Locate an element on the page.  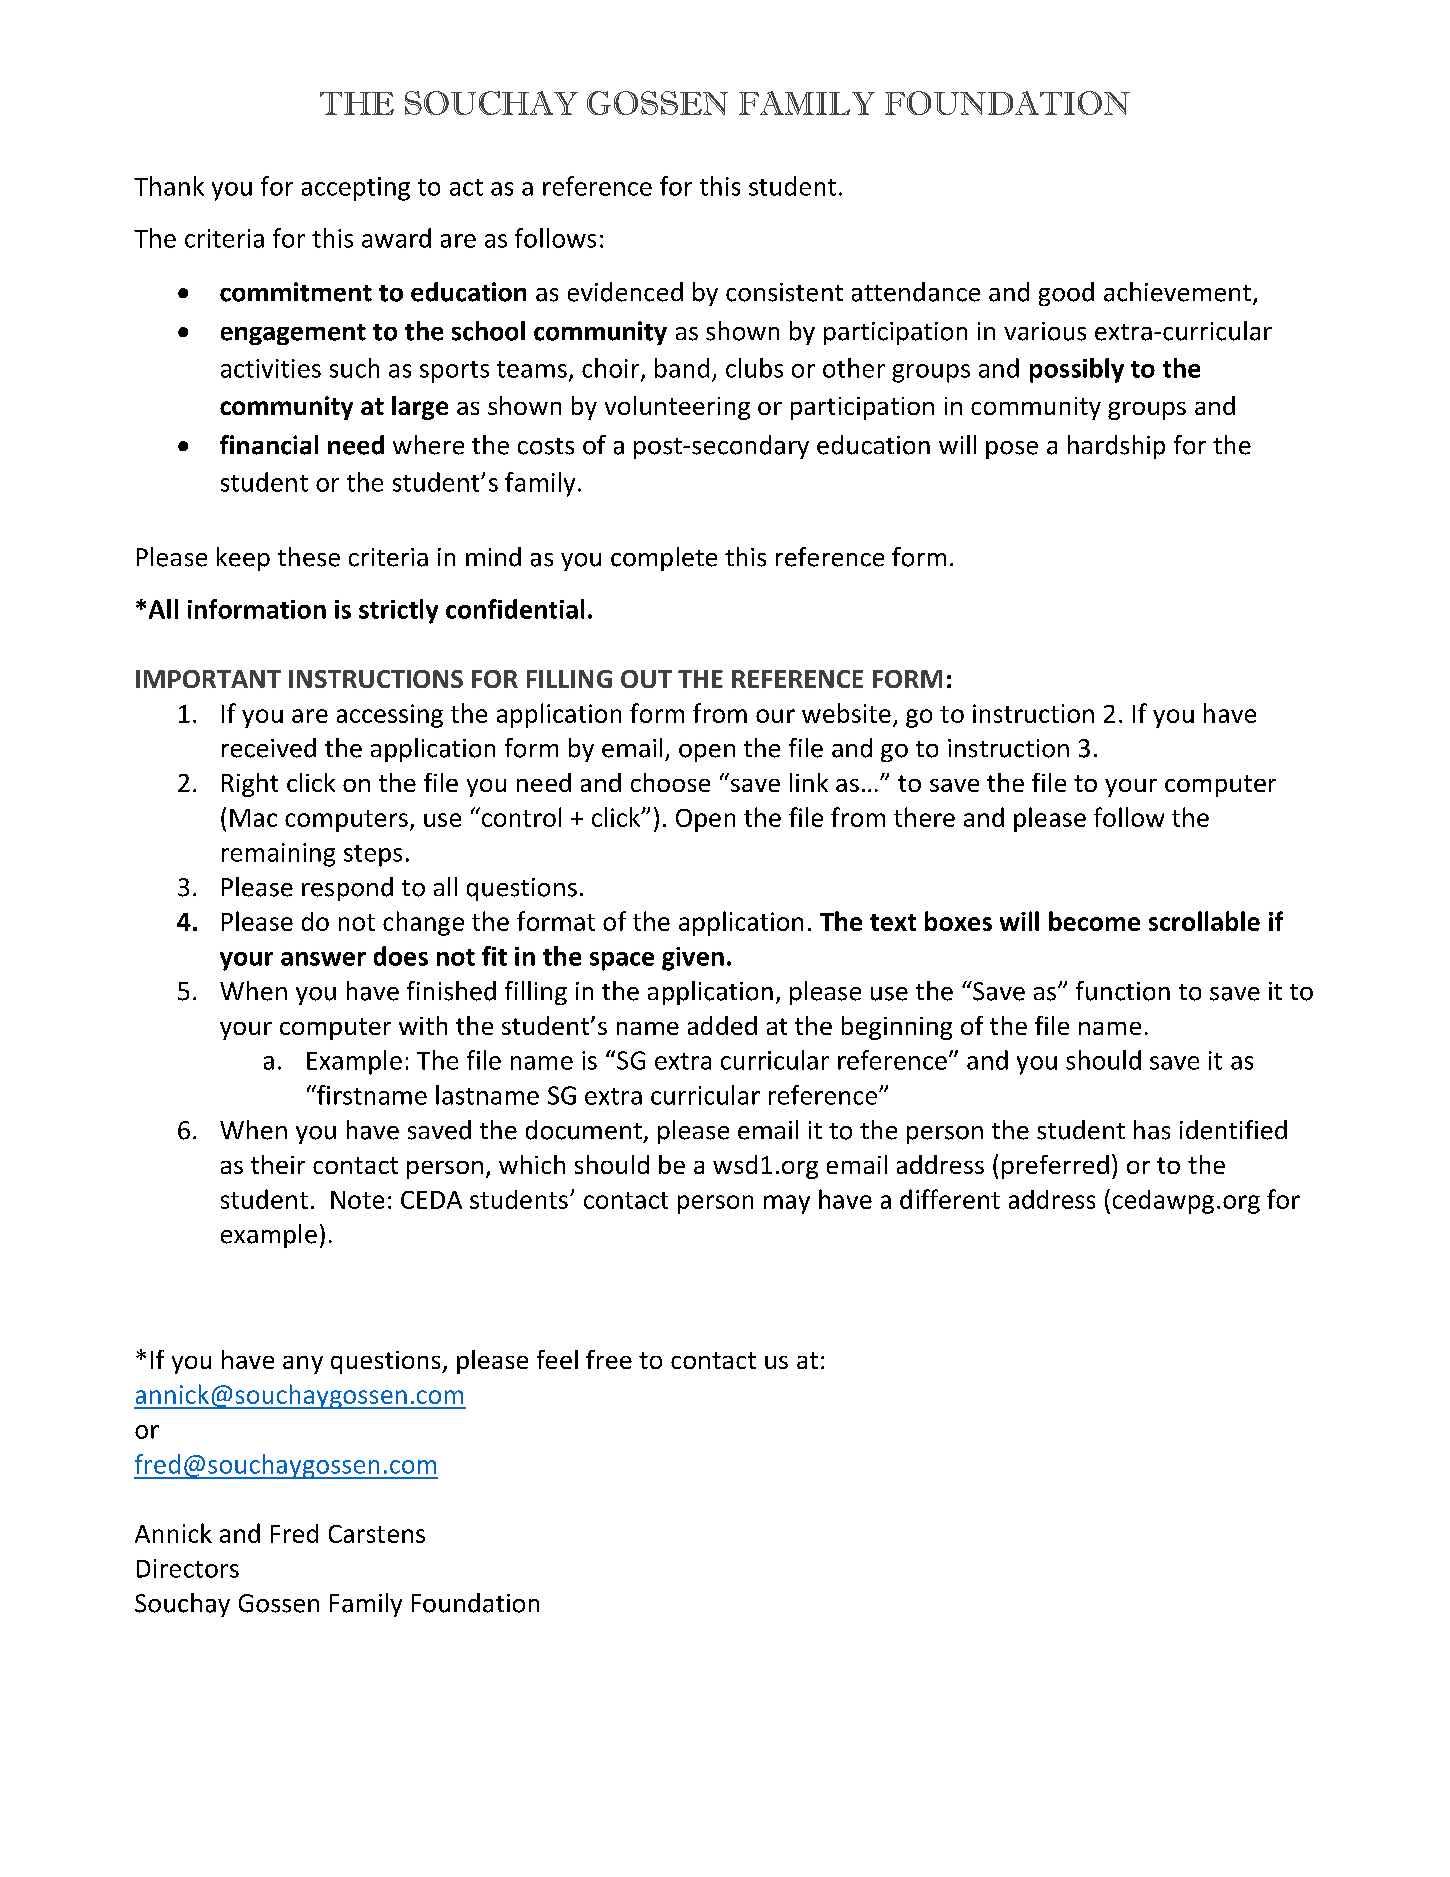
evidenced is located at coordinates (625, 292).
